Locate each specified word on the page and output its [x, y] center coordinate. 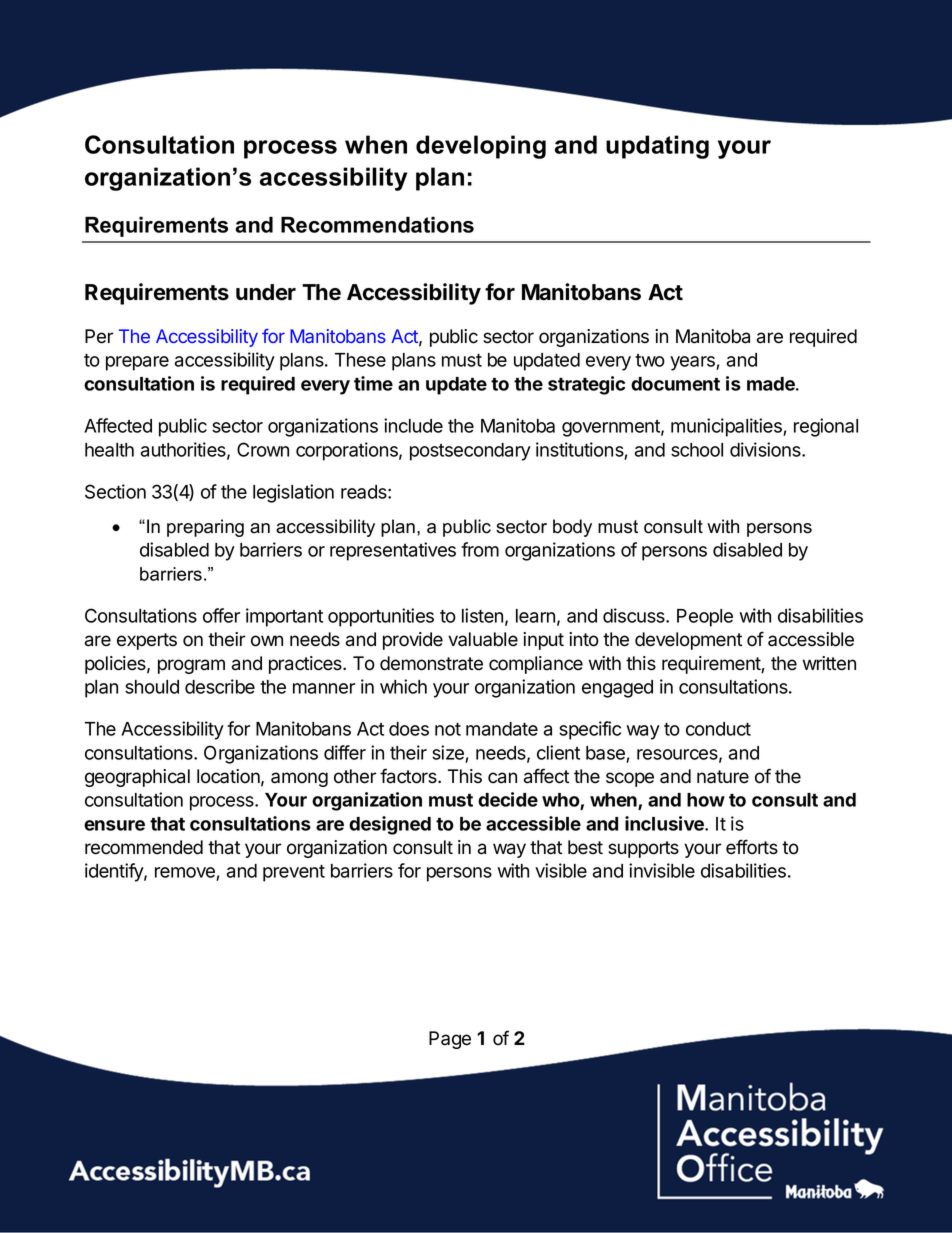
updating [657, 147]
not [448, 729]
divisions [766, 449]
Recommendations [377, 224]
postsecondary [470, 452]
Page [450, 1040]
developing [481, 147]
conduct [718, 729]
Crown [263, 449]
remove [186, 874]
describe [220, 686]
